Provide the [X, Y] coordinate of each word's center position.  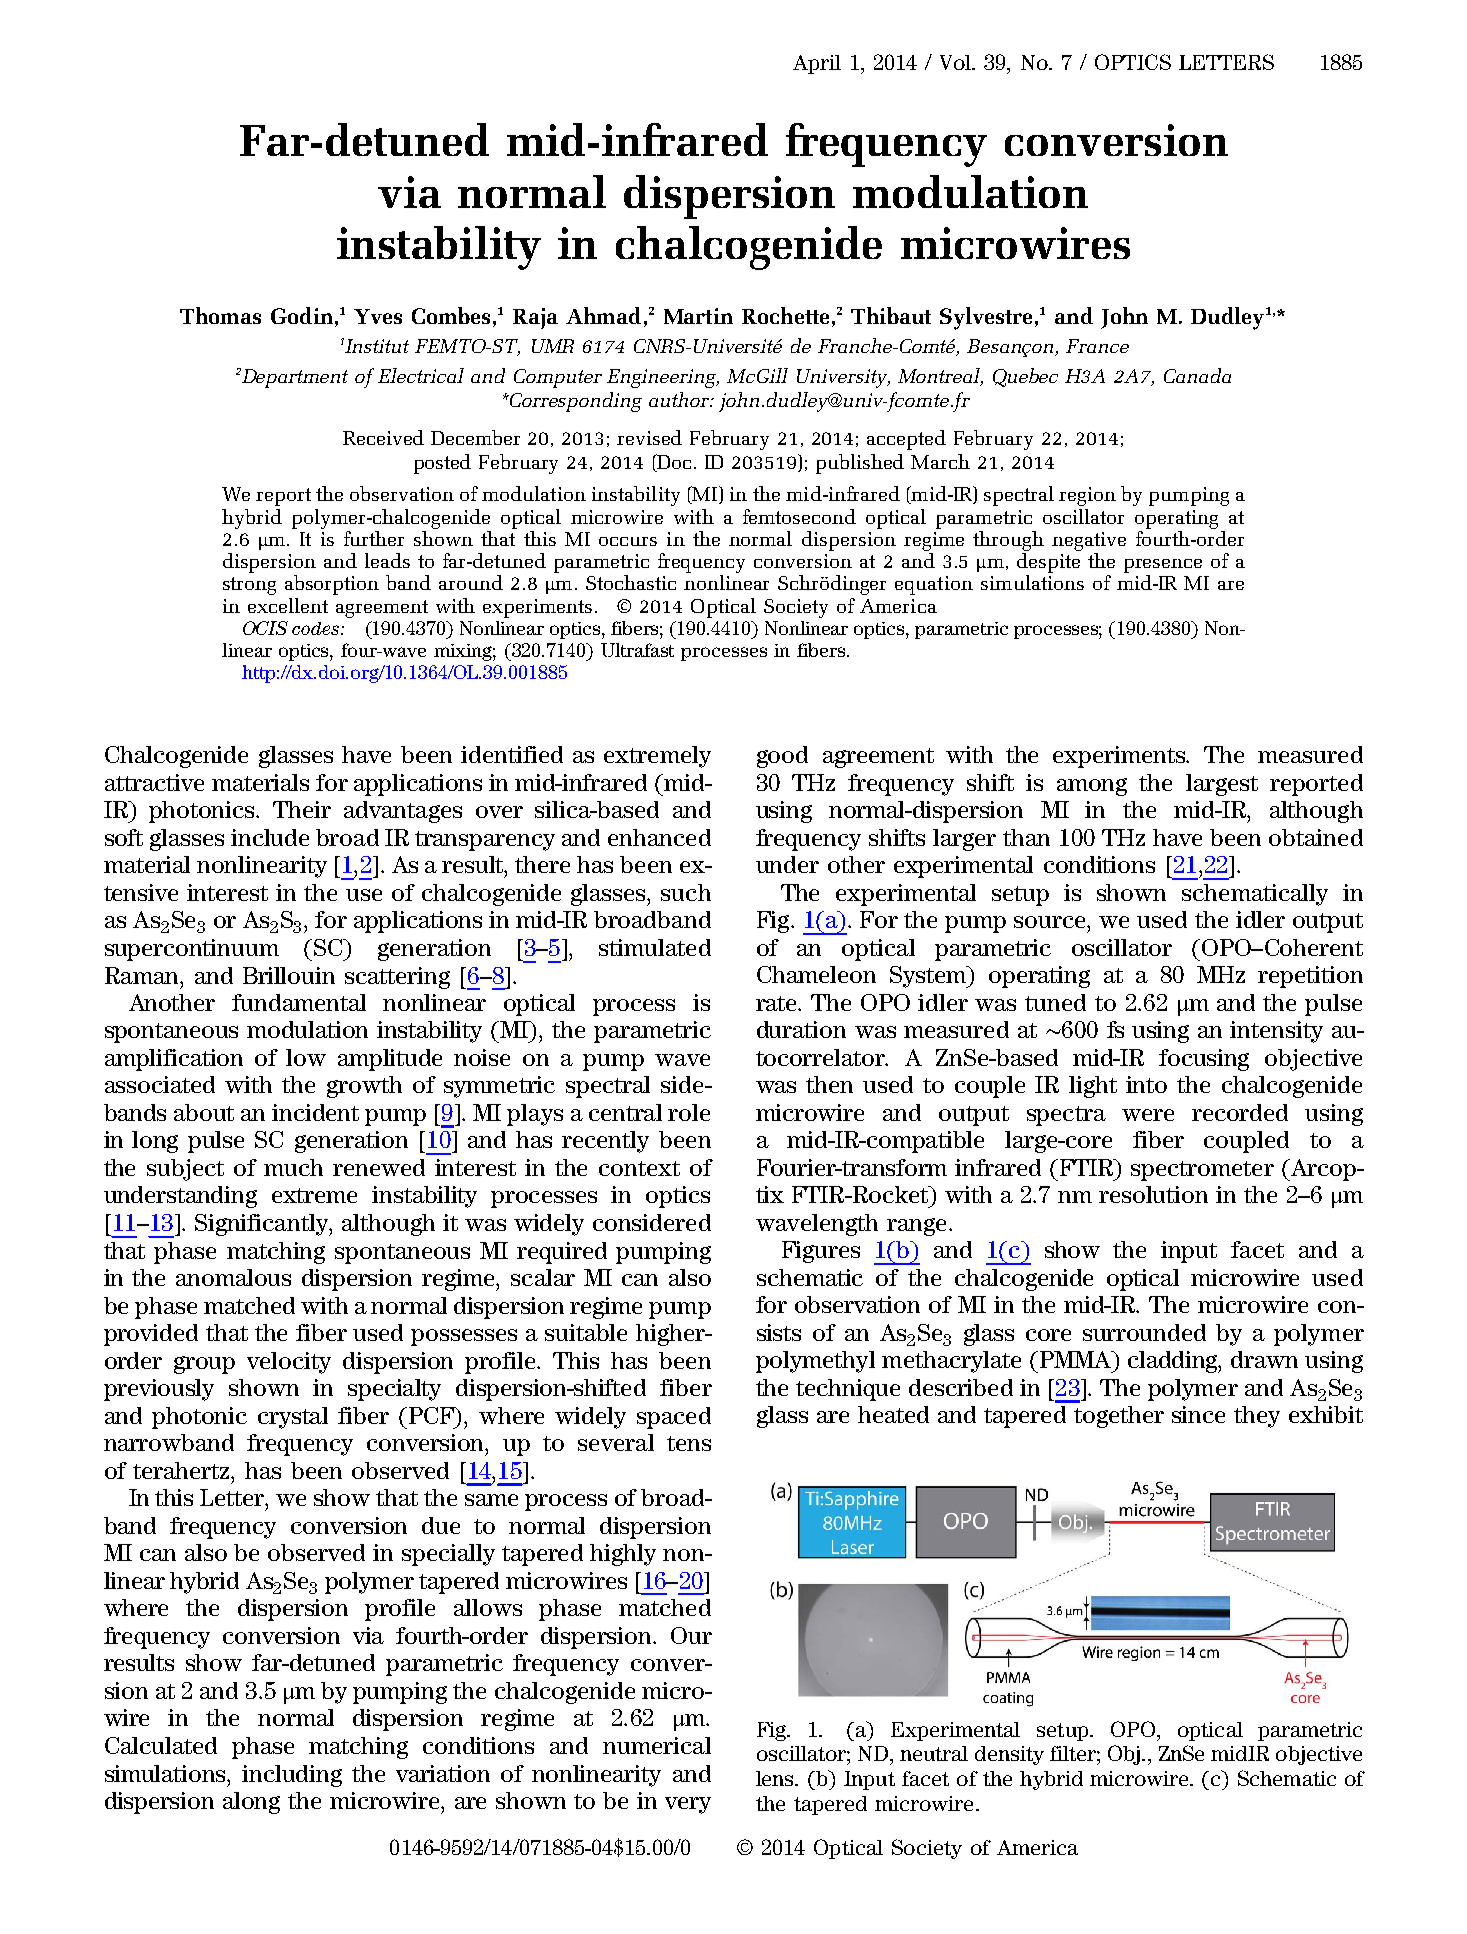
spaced [674, 1418]
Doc [673, 463]
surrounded [1144, 1332]
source [1051, 922]
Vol [956, 62]
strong [249, 586]
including [292, 1776]
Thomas [220, 315]
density [1009, 1755]
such [686, 892]
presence [1163, 567]
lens [776, 1778]
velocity [289, 1363]
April [817, 64]
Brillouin [289, 975]
